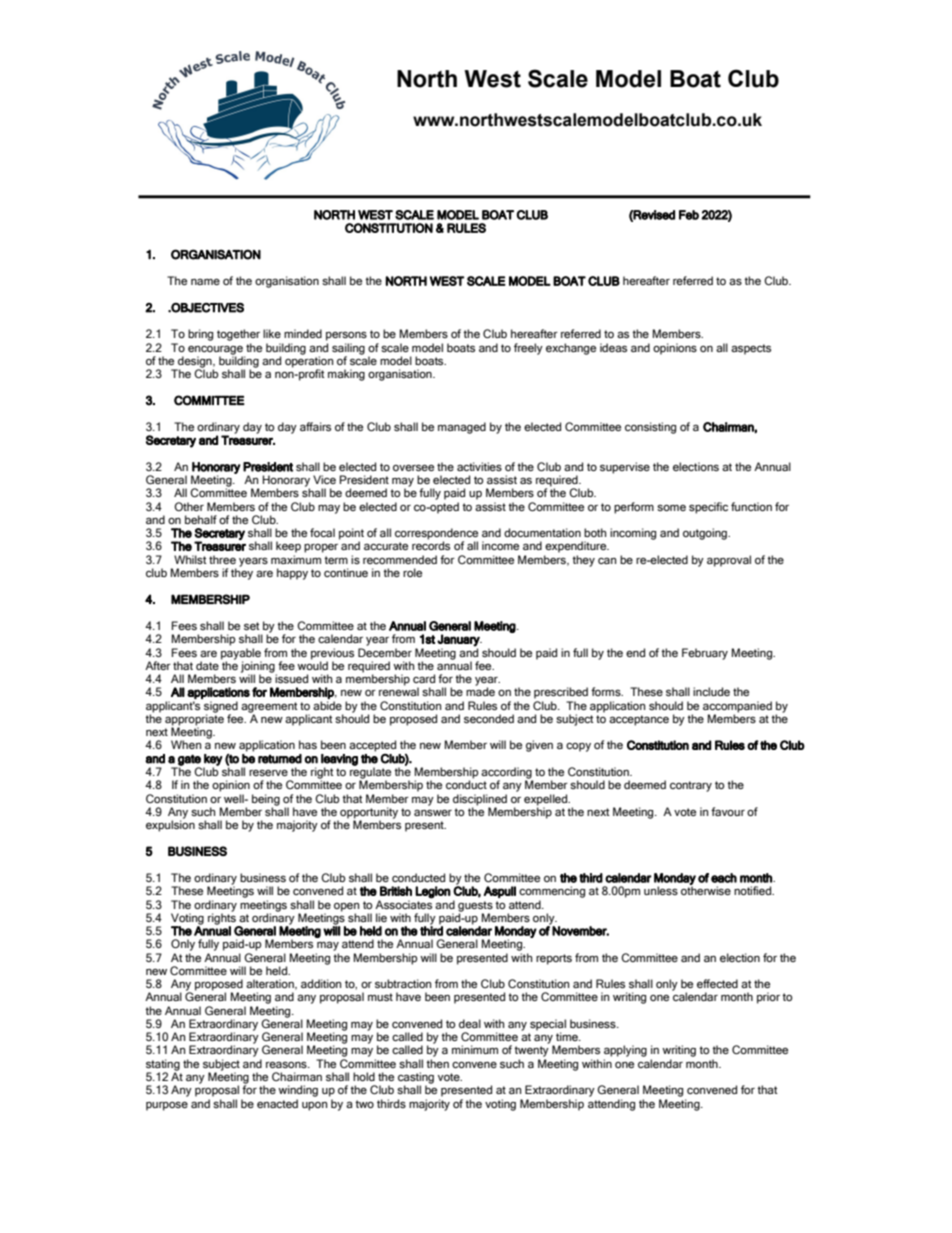 This page has height=1233, width=952. What do you see at coordinates (708, 508) in the page?
I see `specific` at bounding box center [708, 508].
